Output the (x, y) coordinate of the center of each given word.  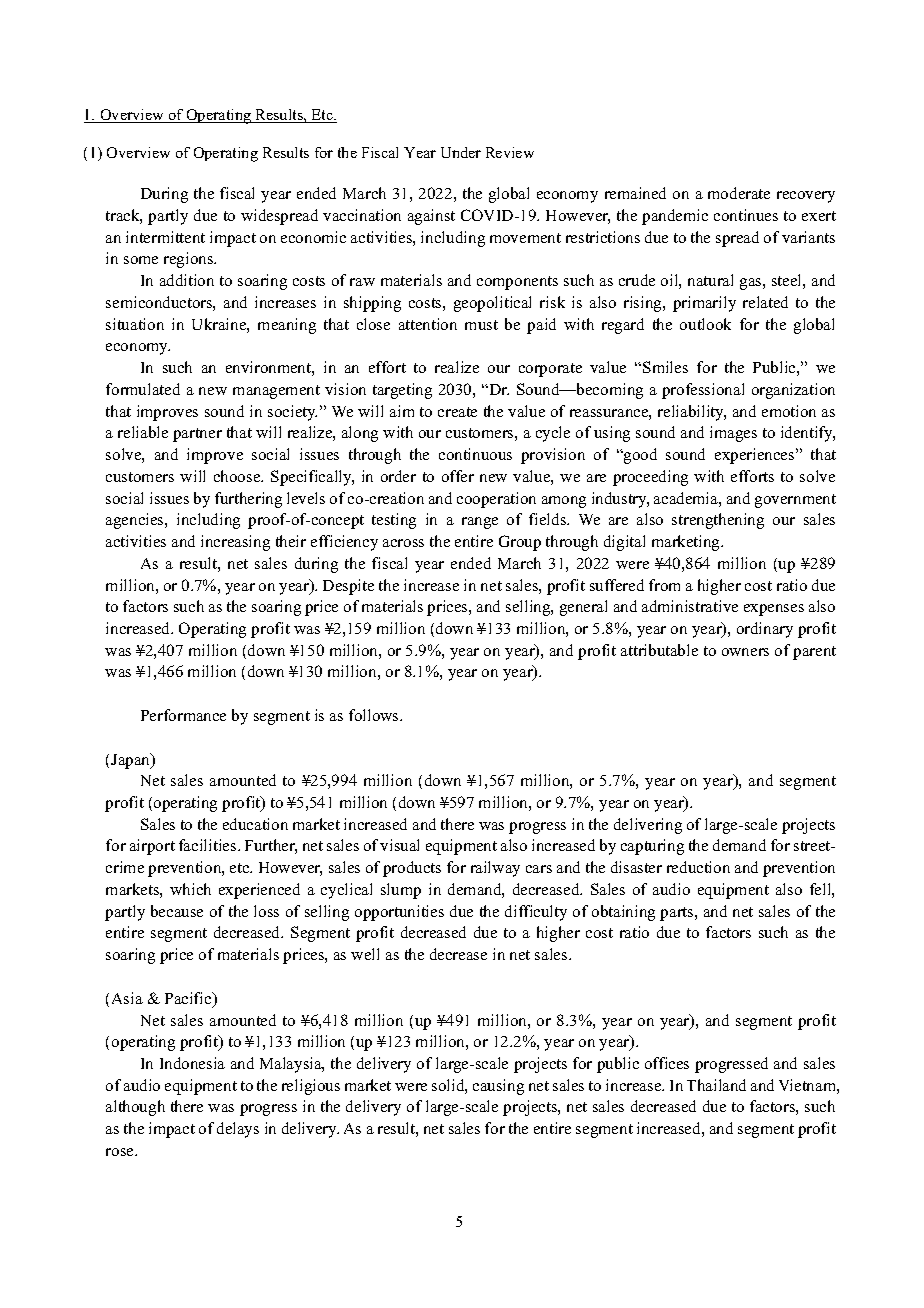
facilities (209, 845)
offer (458, 476)
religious (311, 1087)
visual (399, 845)
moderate (739, 193)
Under (461, 152)
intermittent (165, 237)
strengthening (718, 521)
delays (238, 1130)
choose (238, 476)
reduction (698, 867)
